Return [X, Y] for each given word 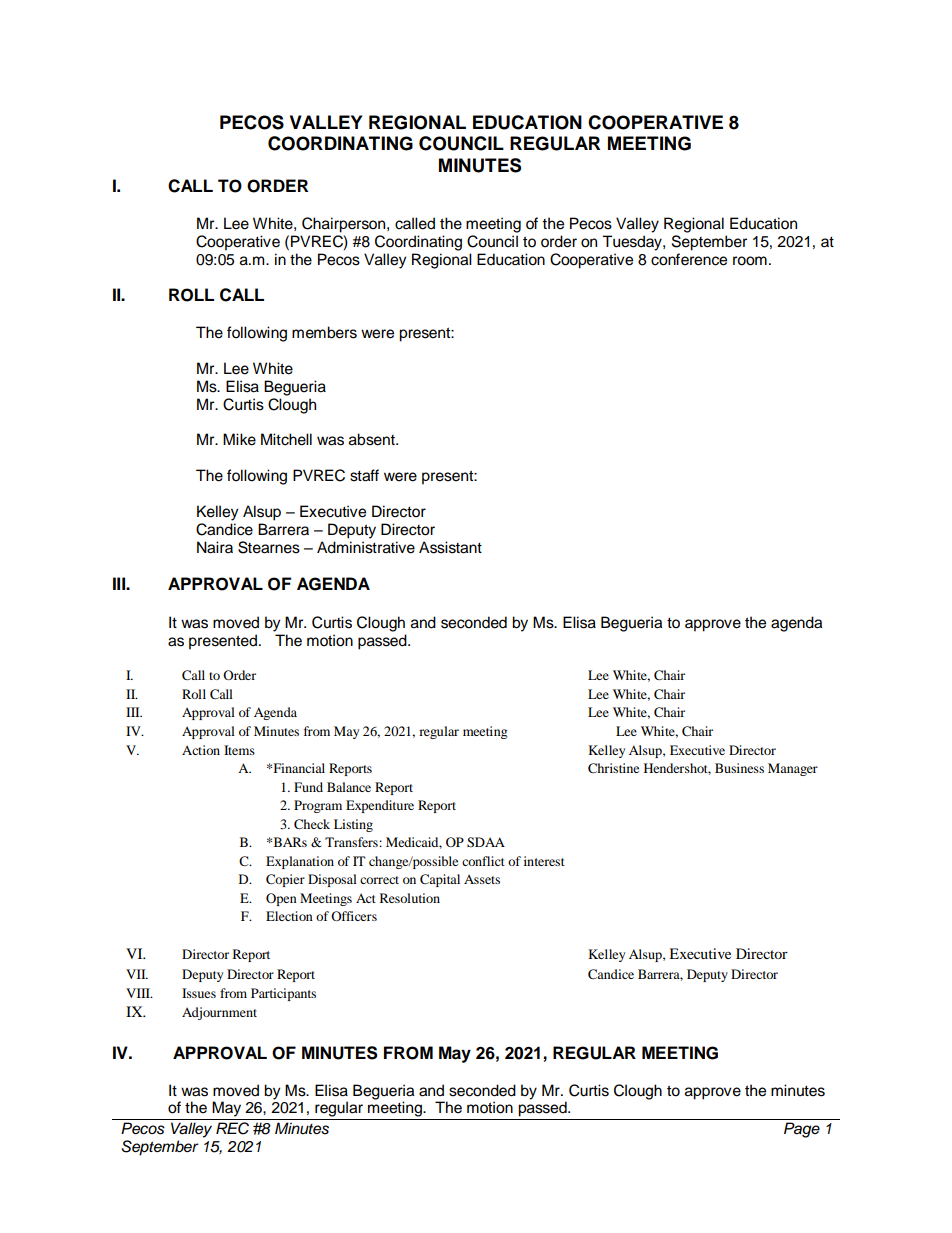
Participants [283, 994]
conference [689, 259]
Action [201, 750]
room [750, 261]
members [324, 332]
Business [739, 768]
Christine [613, 768]
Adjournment [219, 1013]
